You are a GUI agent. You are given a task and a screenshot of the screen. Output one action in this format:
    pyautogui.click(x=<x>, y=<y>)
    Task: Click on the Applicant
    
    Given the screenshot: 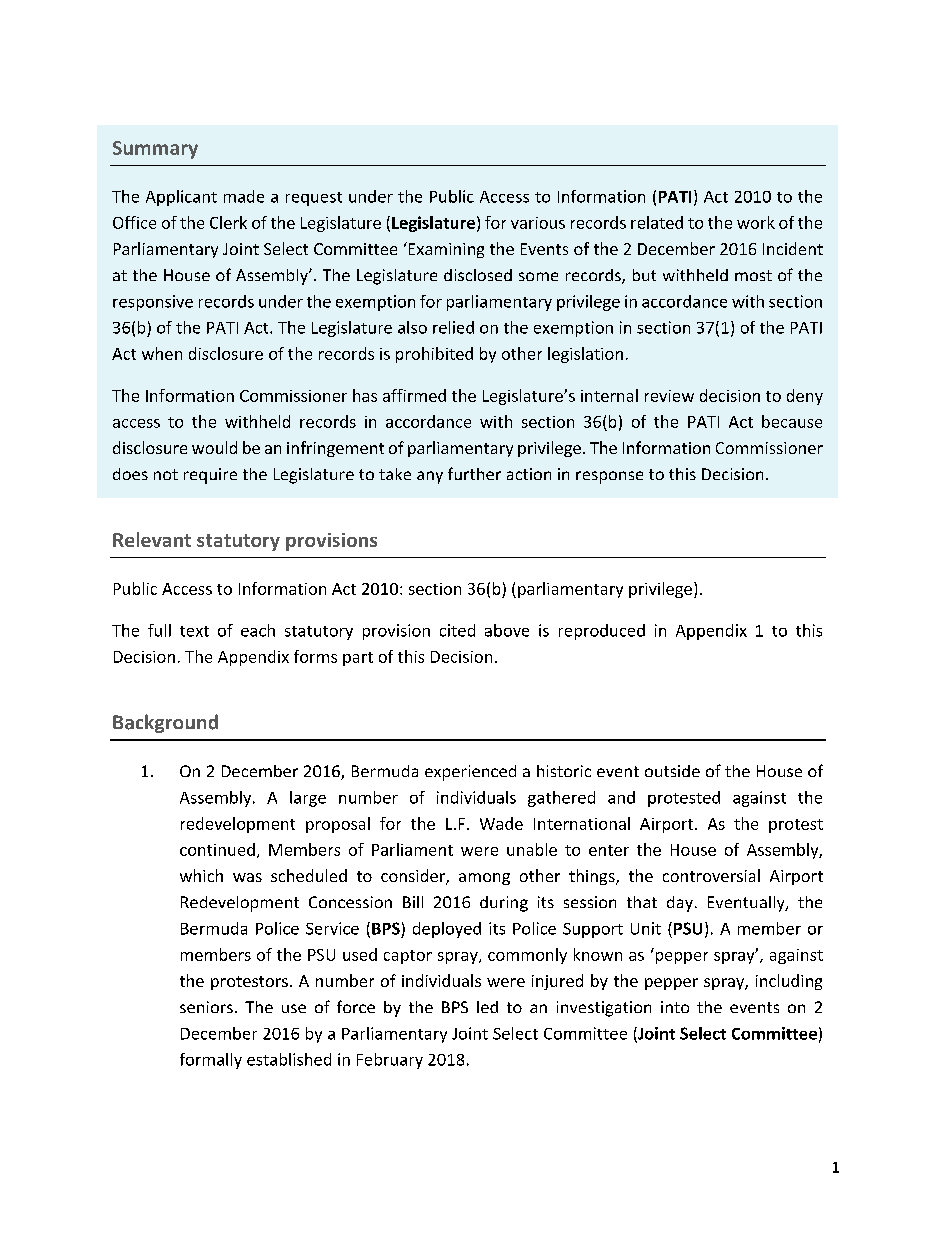 What is the action you would take?
    pyautogui.click(x=181, y=198)
